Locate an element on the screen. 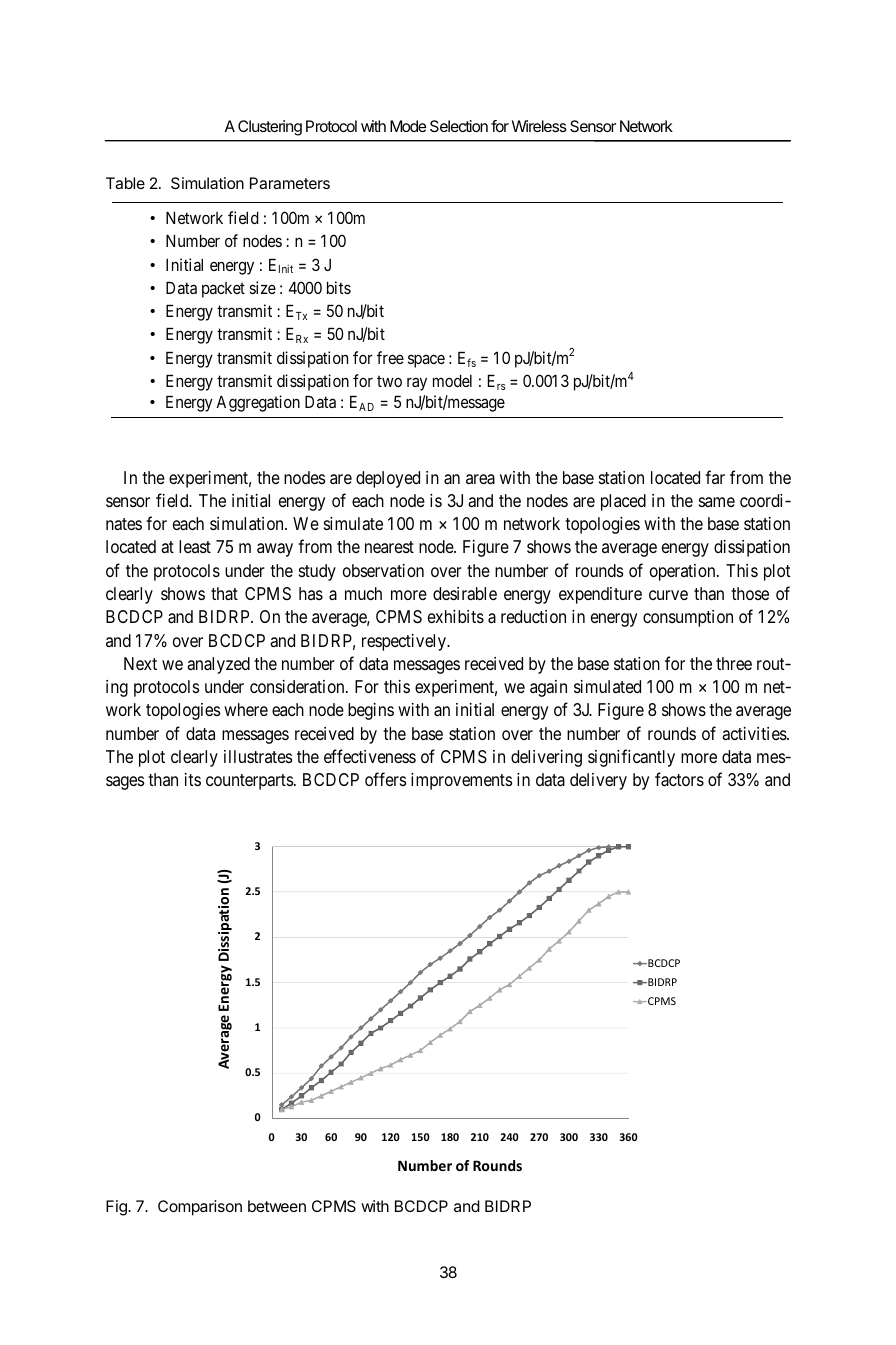  Comparison is located at coordinates (200, 1208).
